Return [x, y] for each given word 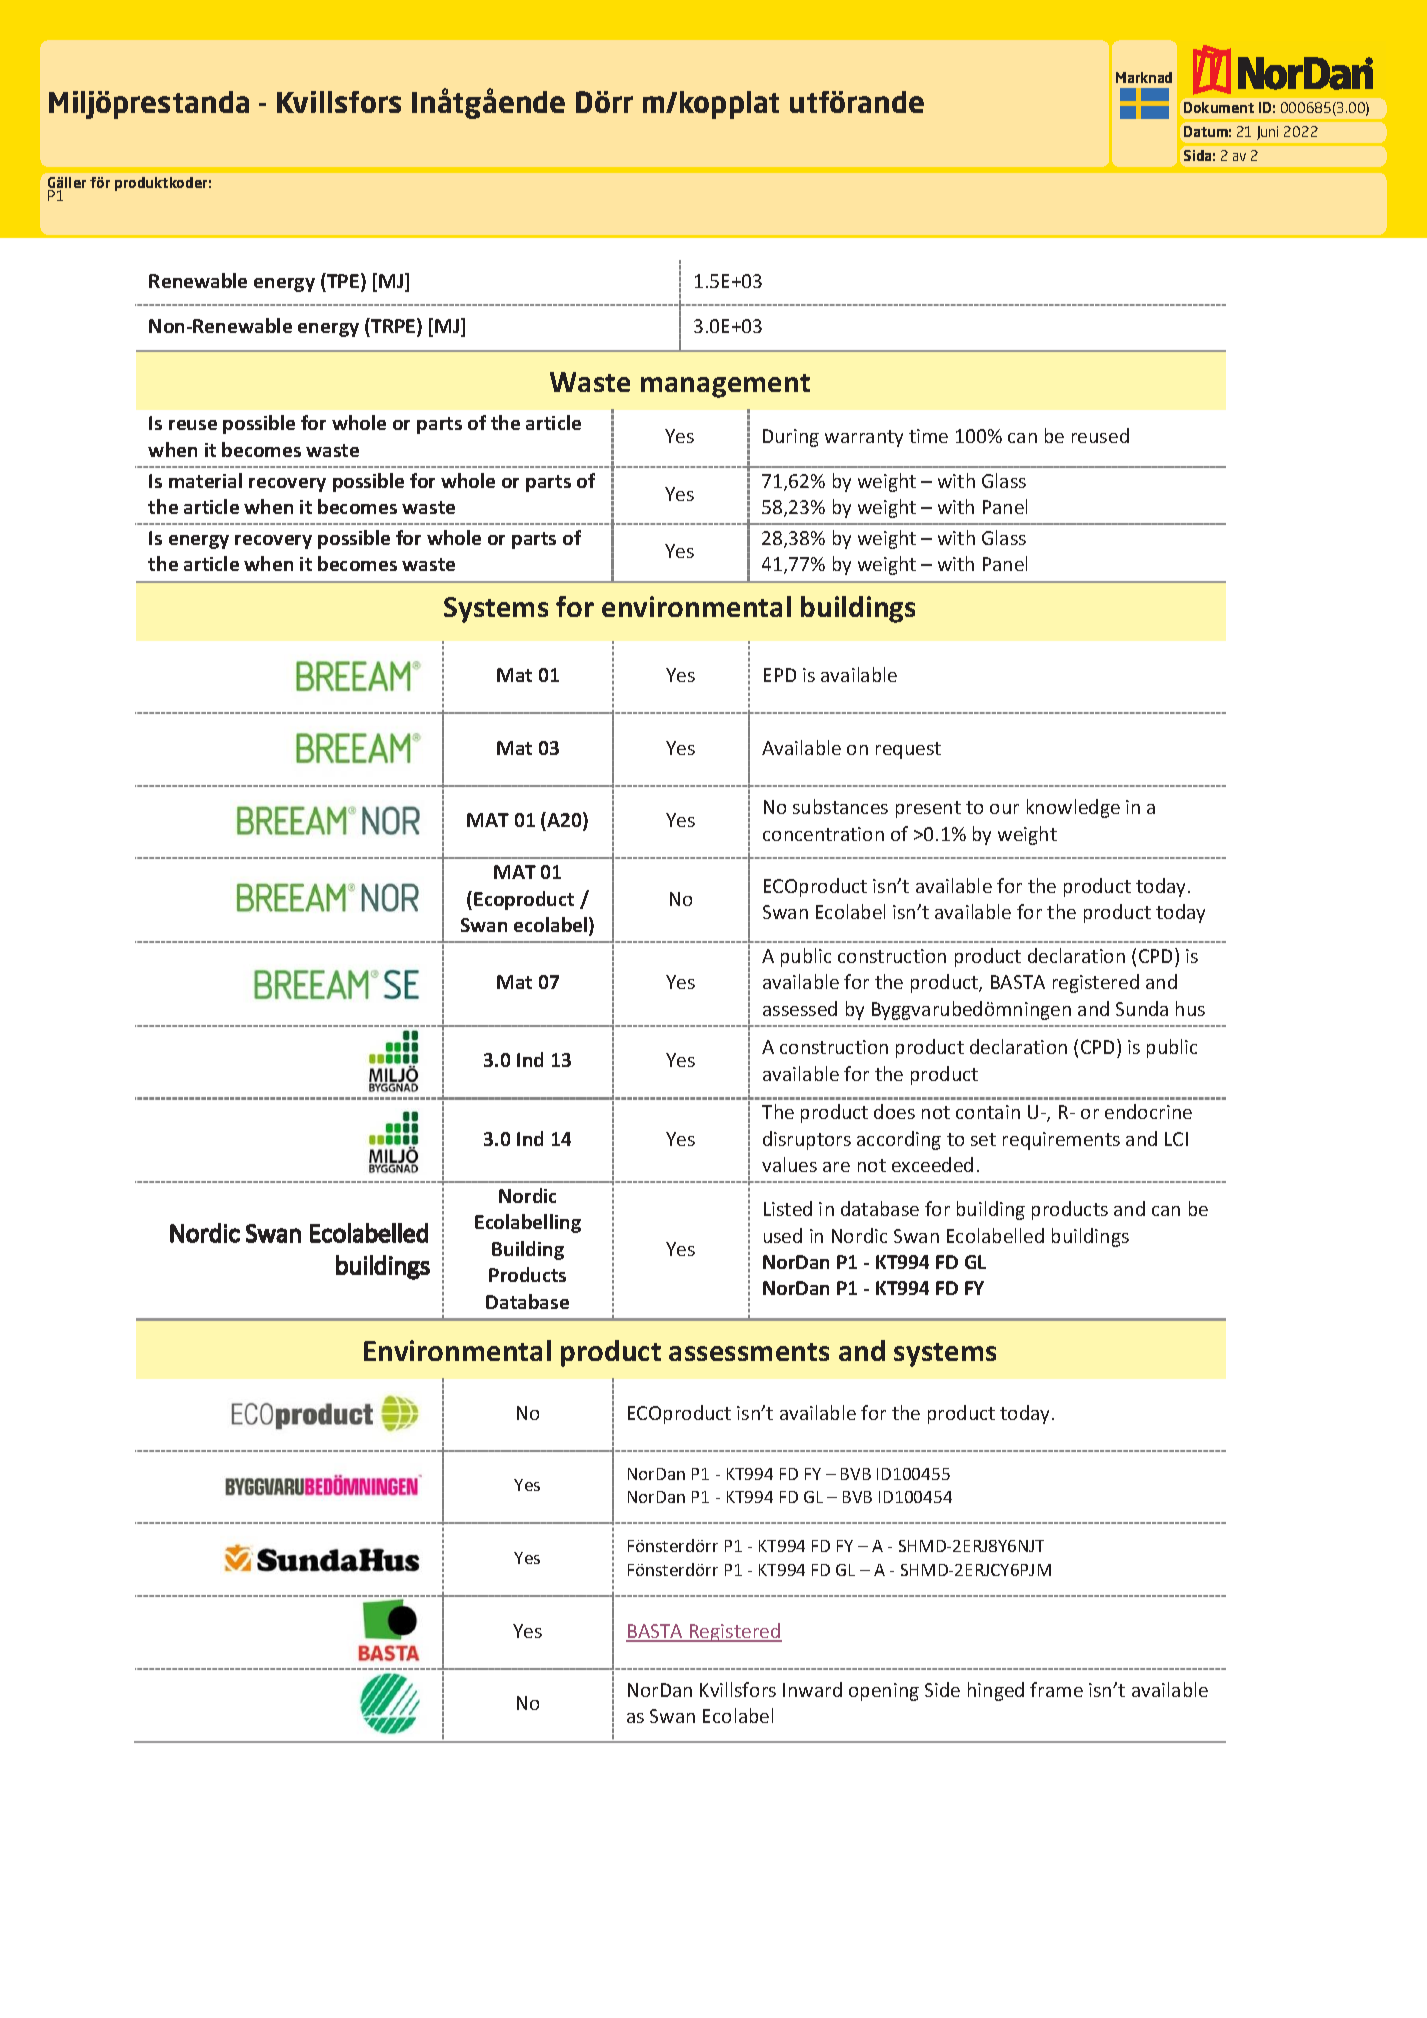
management [725, 386]
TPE [342, 280]
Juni [1267, 133]
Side [942, 1689]
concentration [823, 834]
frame [1056, 1689]
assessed [800, 1008]
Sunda [1142, 1008]
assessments [749, 1352]
